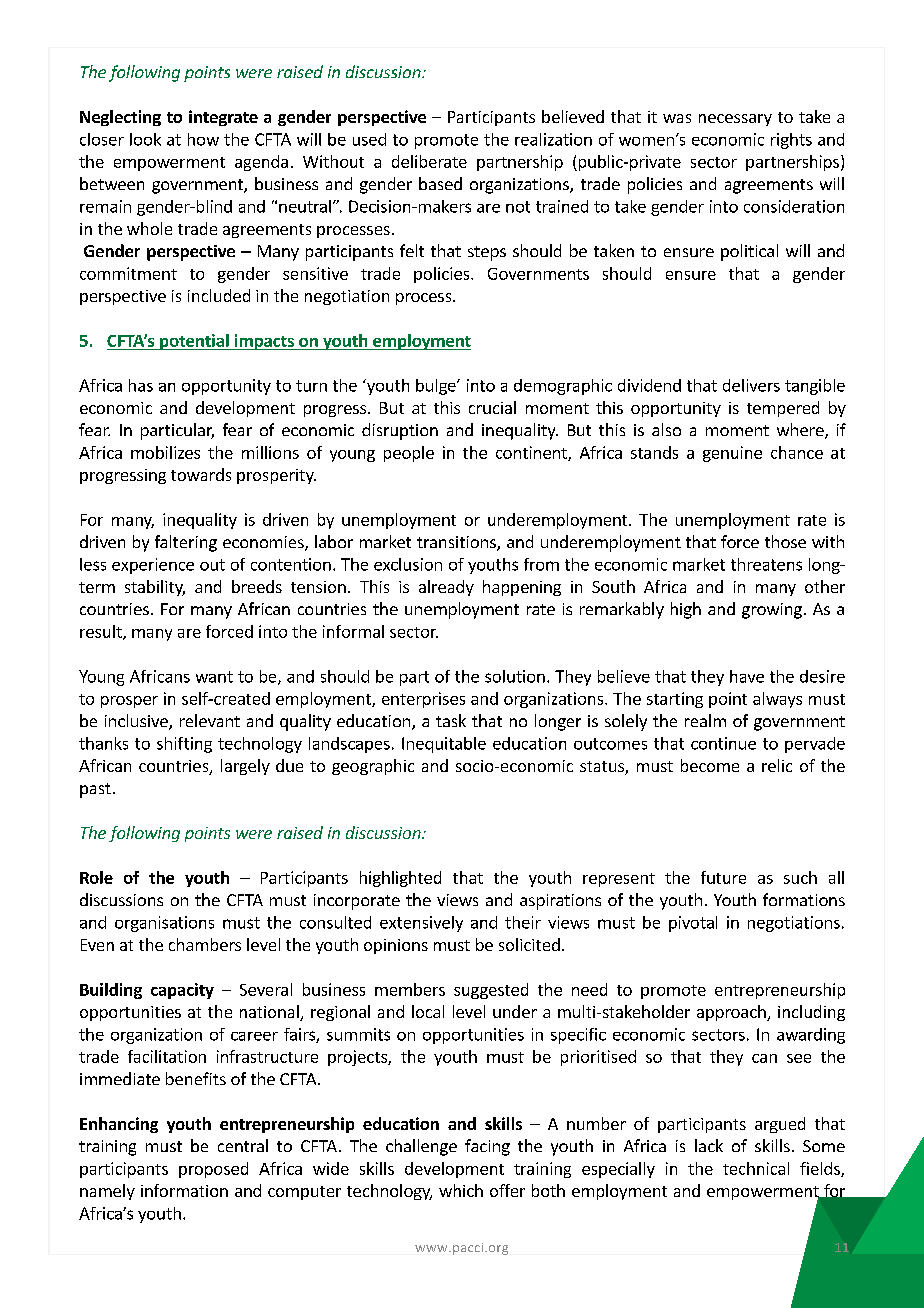 The width and height of the screenshot is (924, 1308). What do you see at coordinates (437, 387) in the screenshot?
I see `bulge` at bounding box center [437, 387].
